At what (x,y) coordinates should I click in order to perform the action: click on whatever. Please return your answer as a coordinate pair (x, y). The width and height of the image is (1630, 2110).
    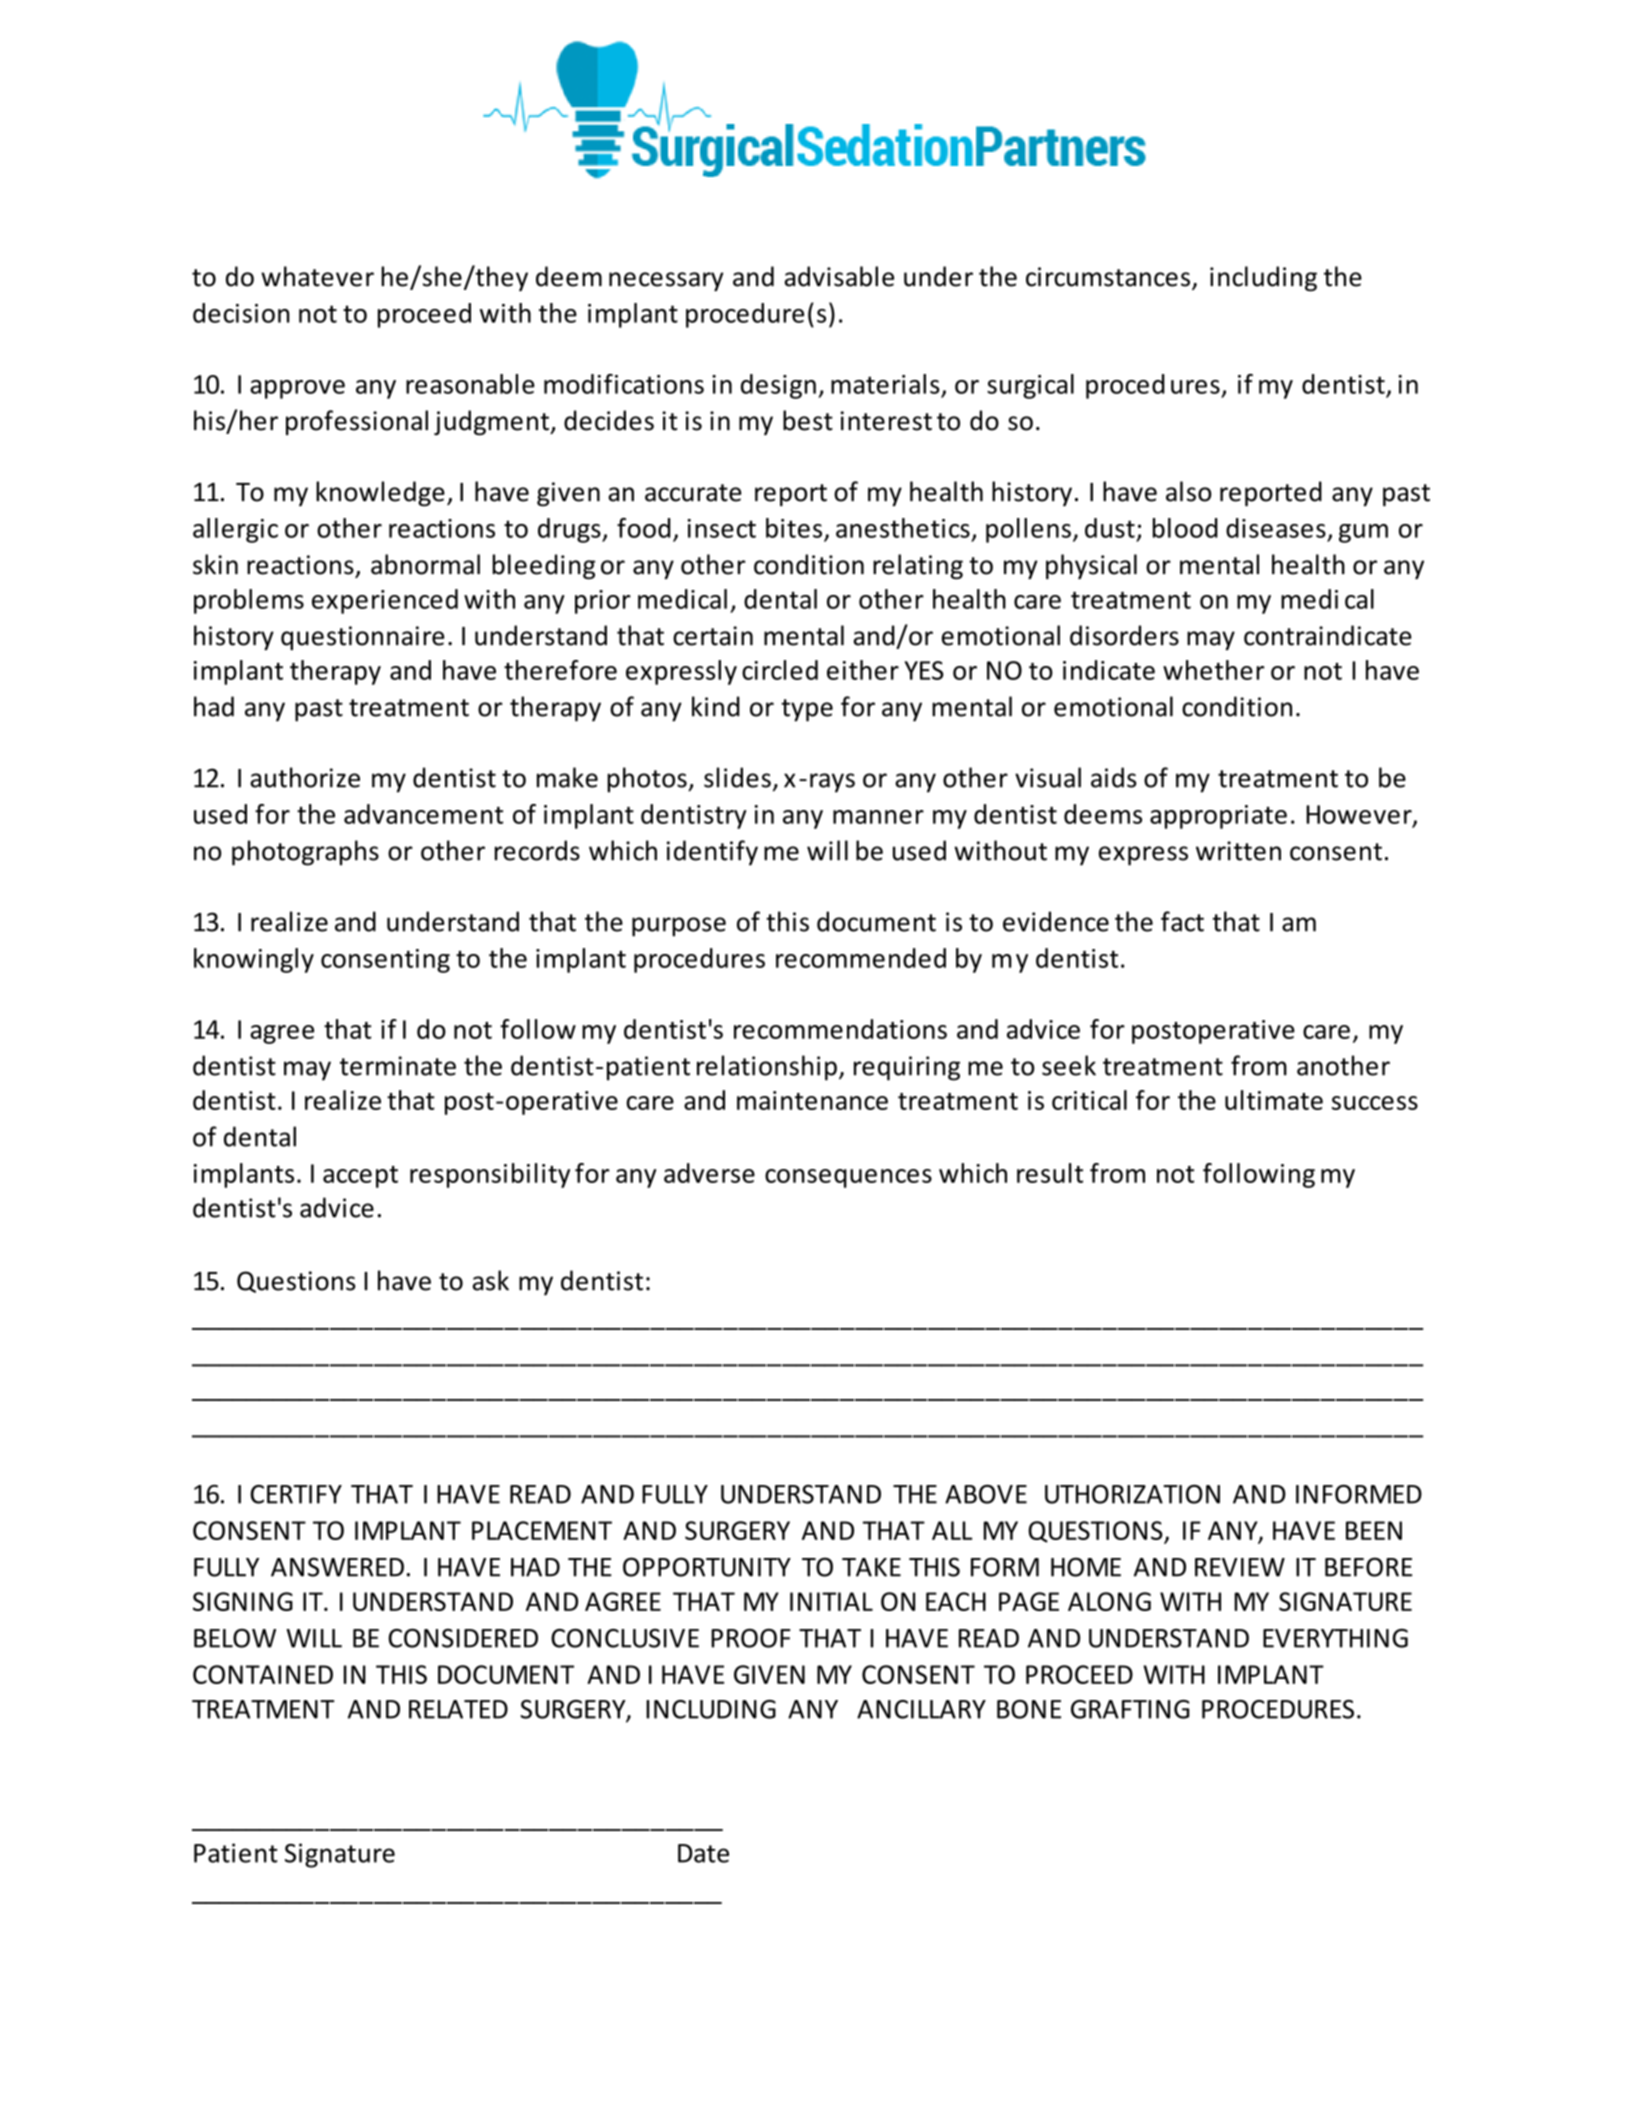
    Looking at the image, I should click on (317, 276).
